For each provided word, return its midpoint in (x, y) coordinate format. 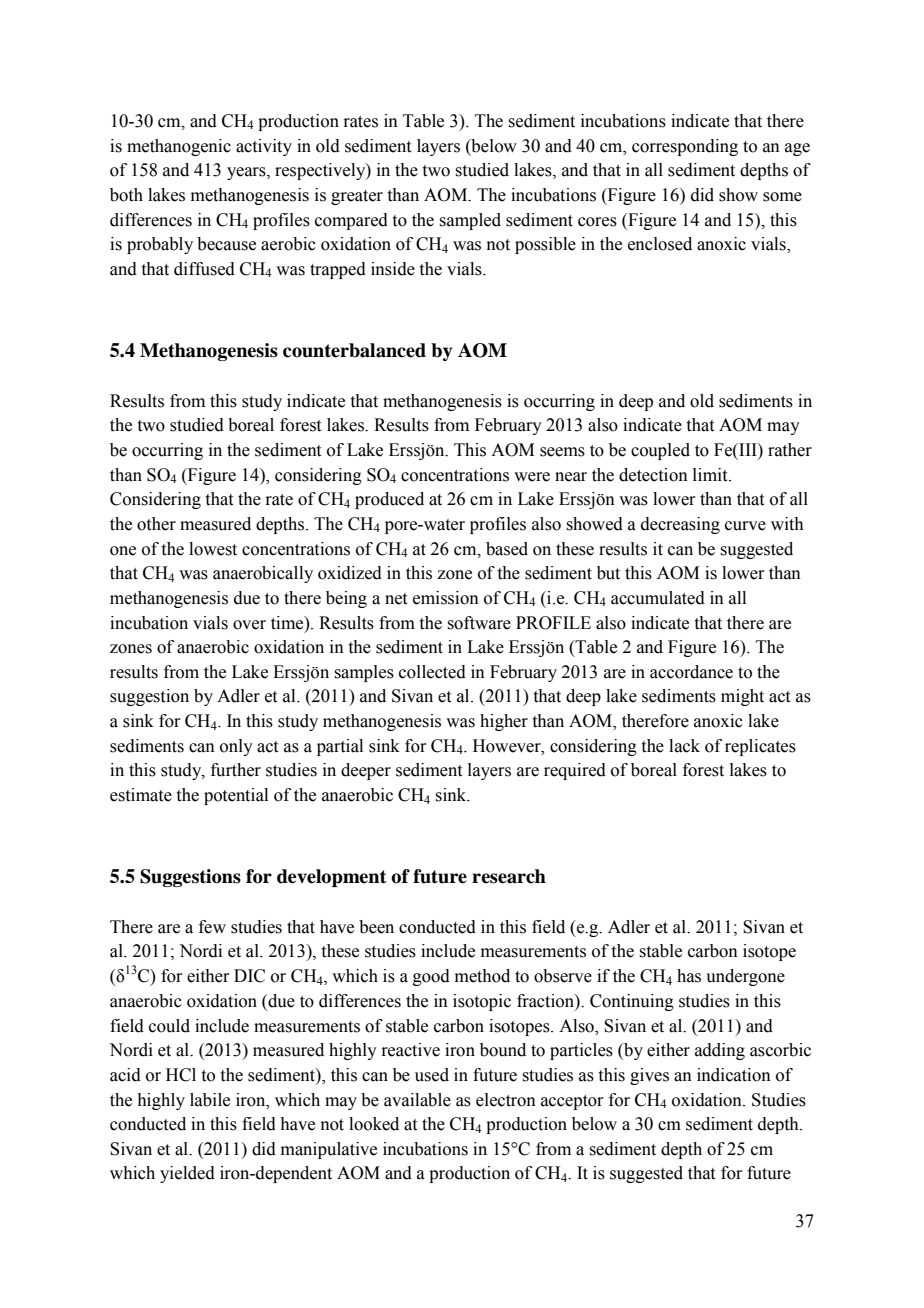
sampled (470, 221)
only (236, 747)
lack (684, 746)
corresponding (685, 147)
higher (504, 722)
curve (745, 526)
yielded (187, 1174)
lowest (213, 549)
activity (264, 147)
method (482, 976)
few (212, 927)
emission (446, 598)
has (689, 976)
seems (562, 452)
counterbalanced (354, 350)
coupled (660, 451)
